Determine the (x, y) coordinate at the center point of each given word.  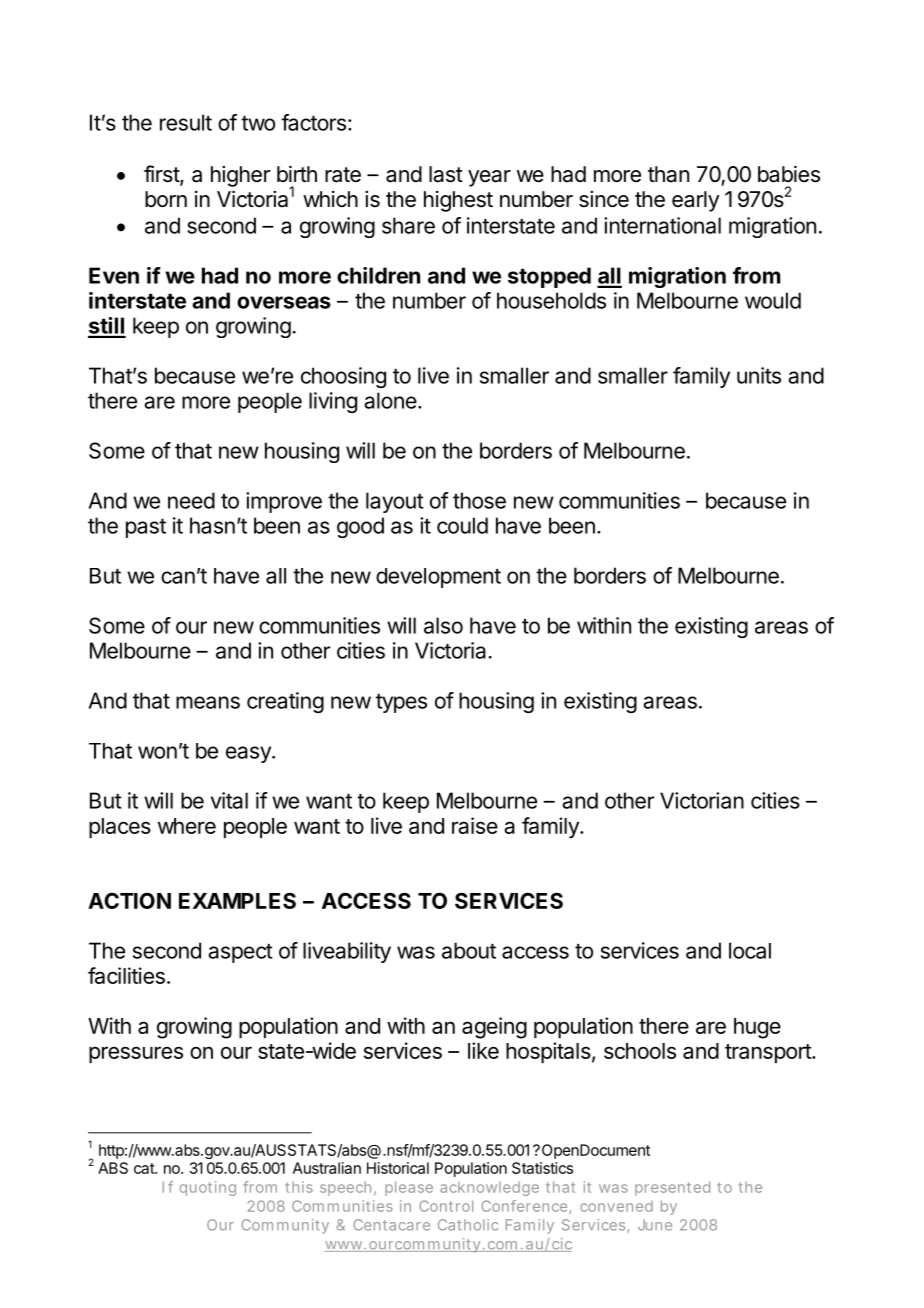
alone (390, 400)
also (443, 625)
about (469, 950)
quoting (208, 1188)
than (668, 174)
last (446, 174)
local (750, 950)
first (162, 175)
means (208, 702)
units (759, 375)
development (438, 578)
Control (446, 1206)
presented (672, 1188)
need (191, 500)
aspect (240, 953)
